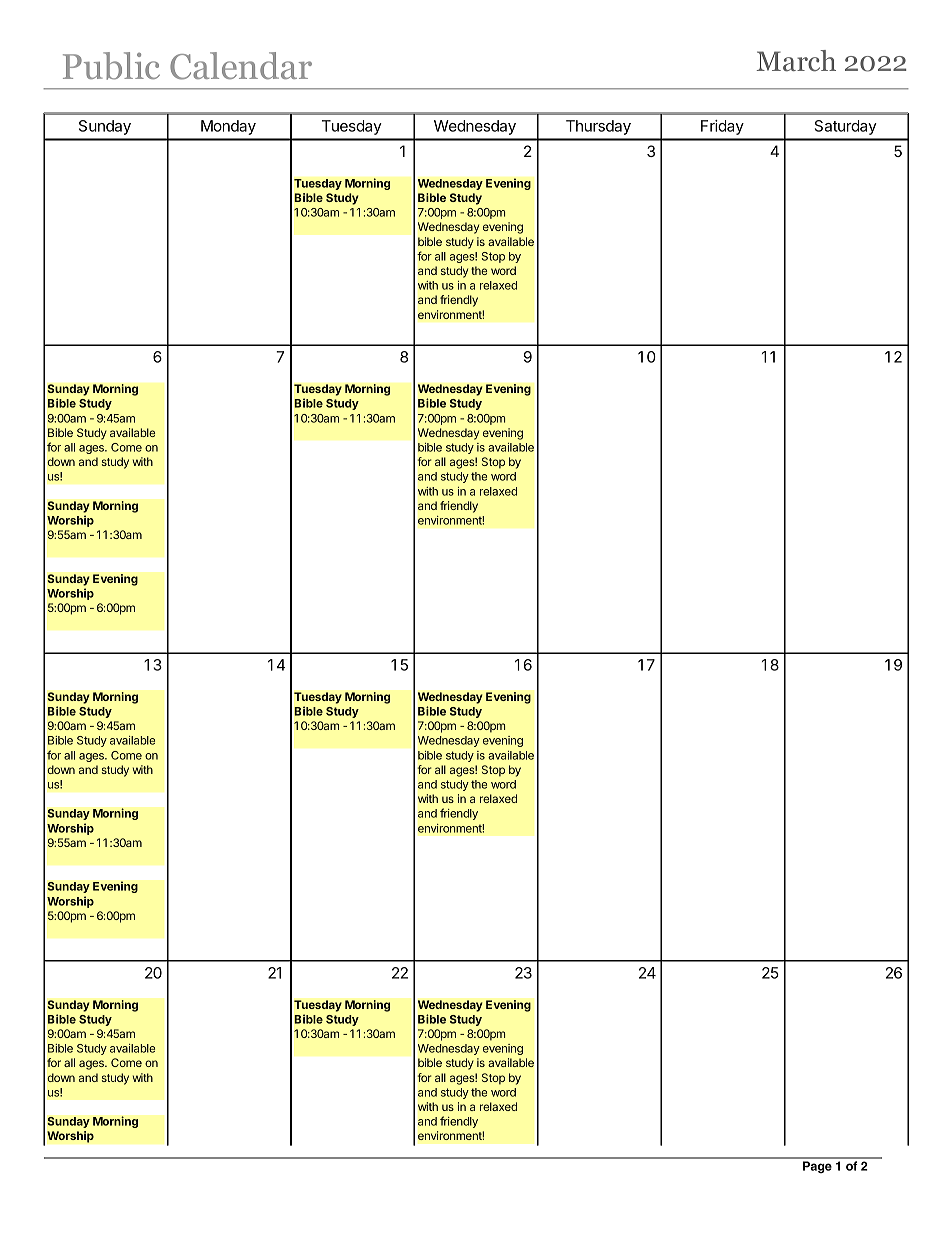 The image size is (952, 1233). Describe the element at coordinates (722, 127) in the page. I see `Friday` at that location.
